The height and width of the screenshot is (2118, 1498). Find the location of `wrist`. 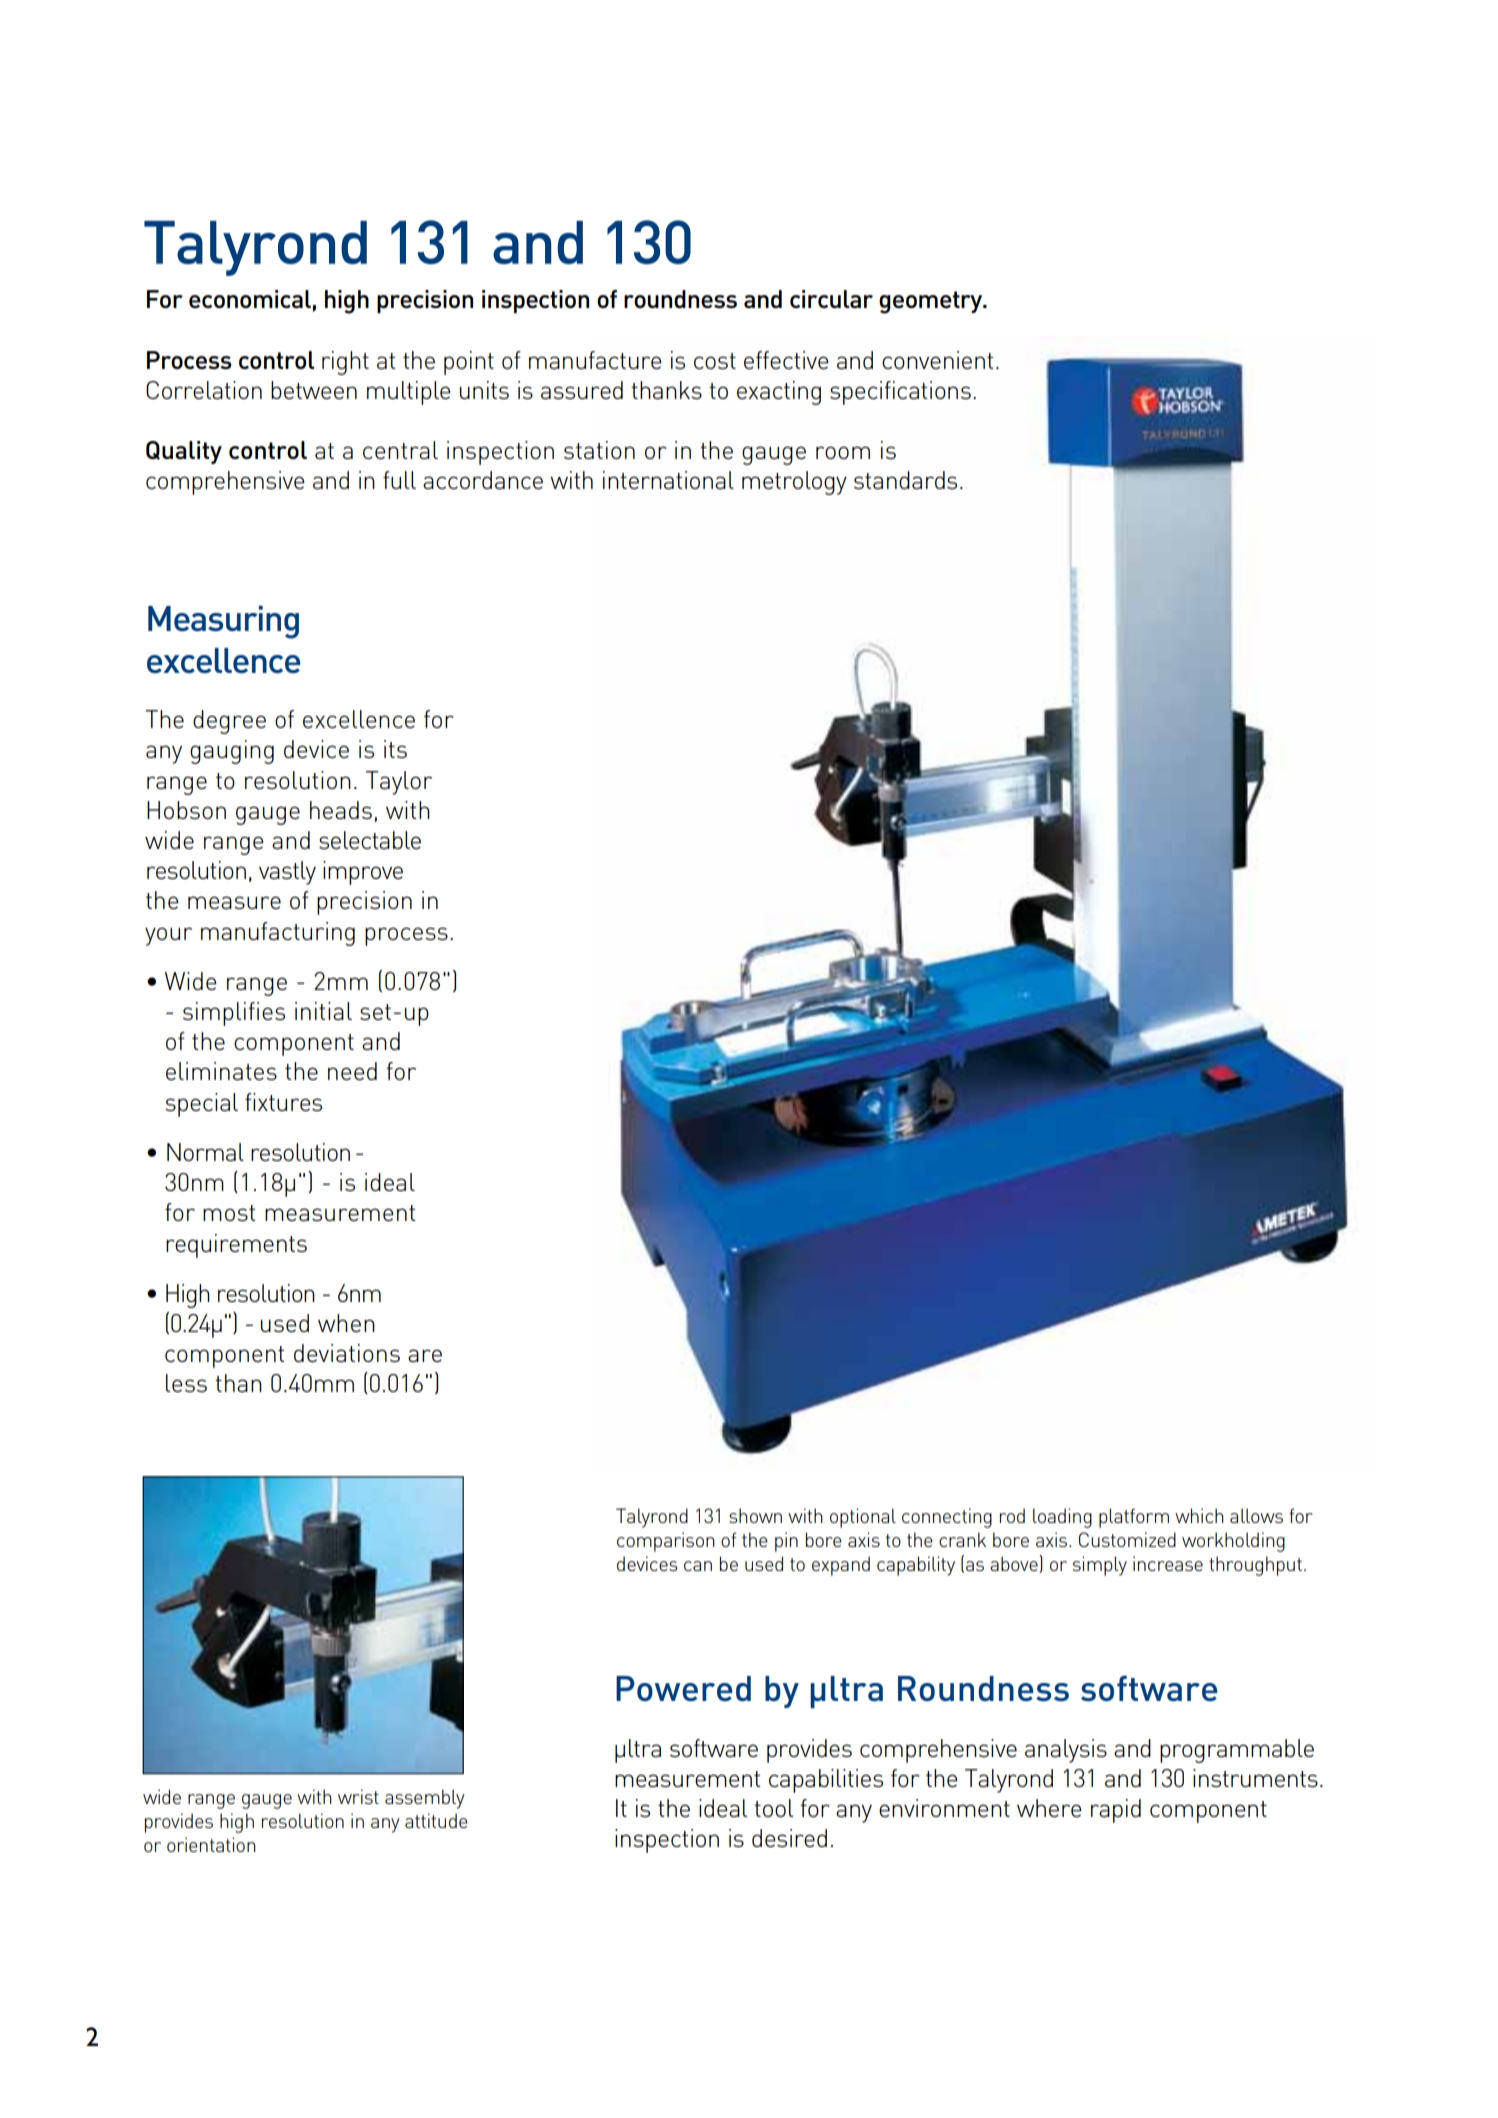

wrist is located at coordinates (358, 1796).
